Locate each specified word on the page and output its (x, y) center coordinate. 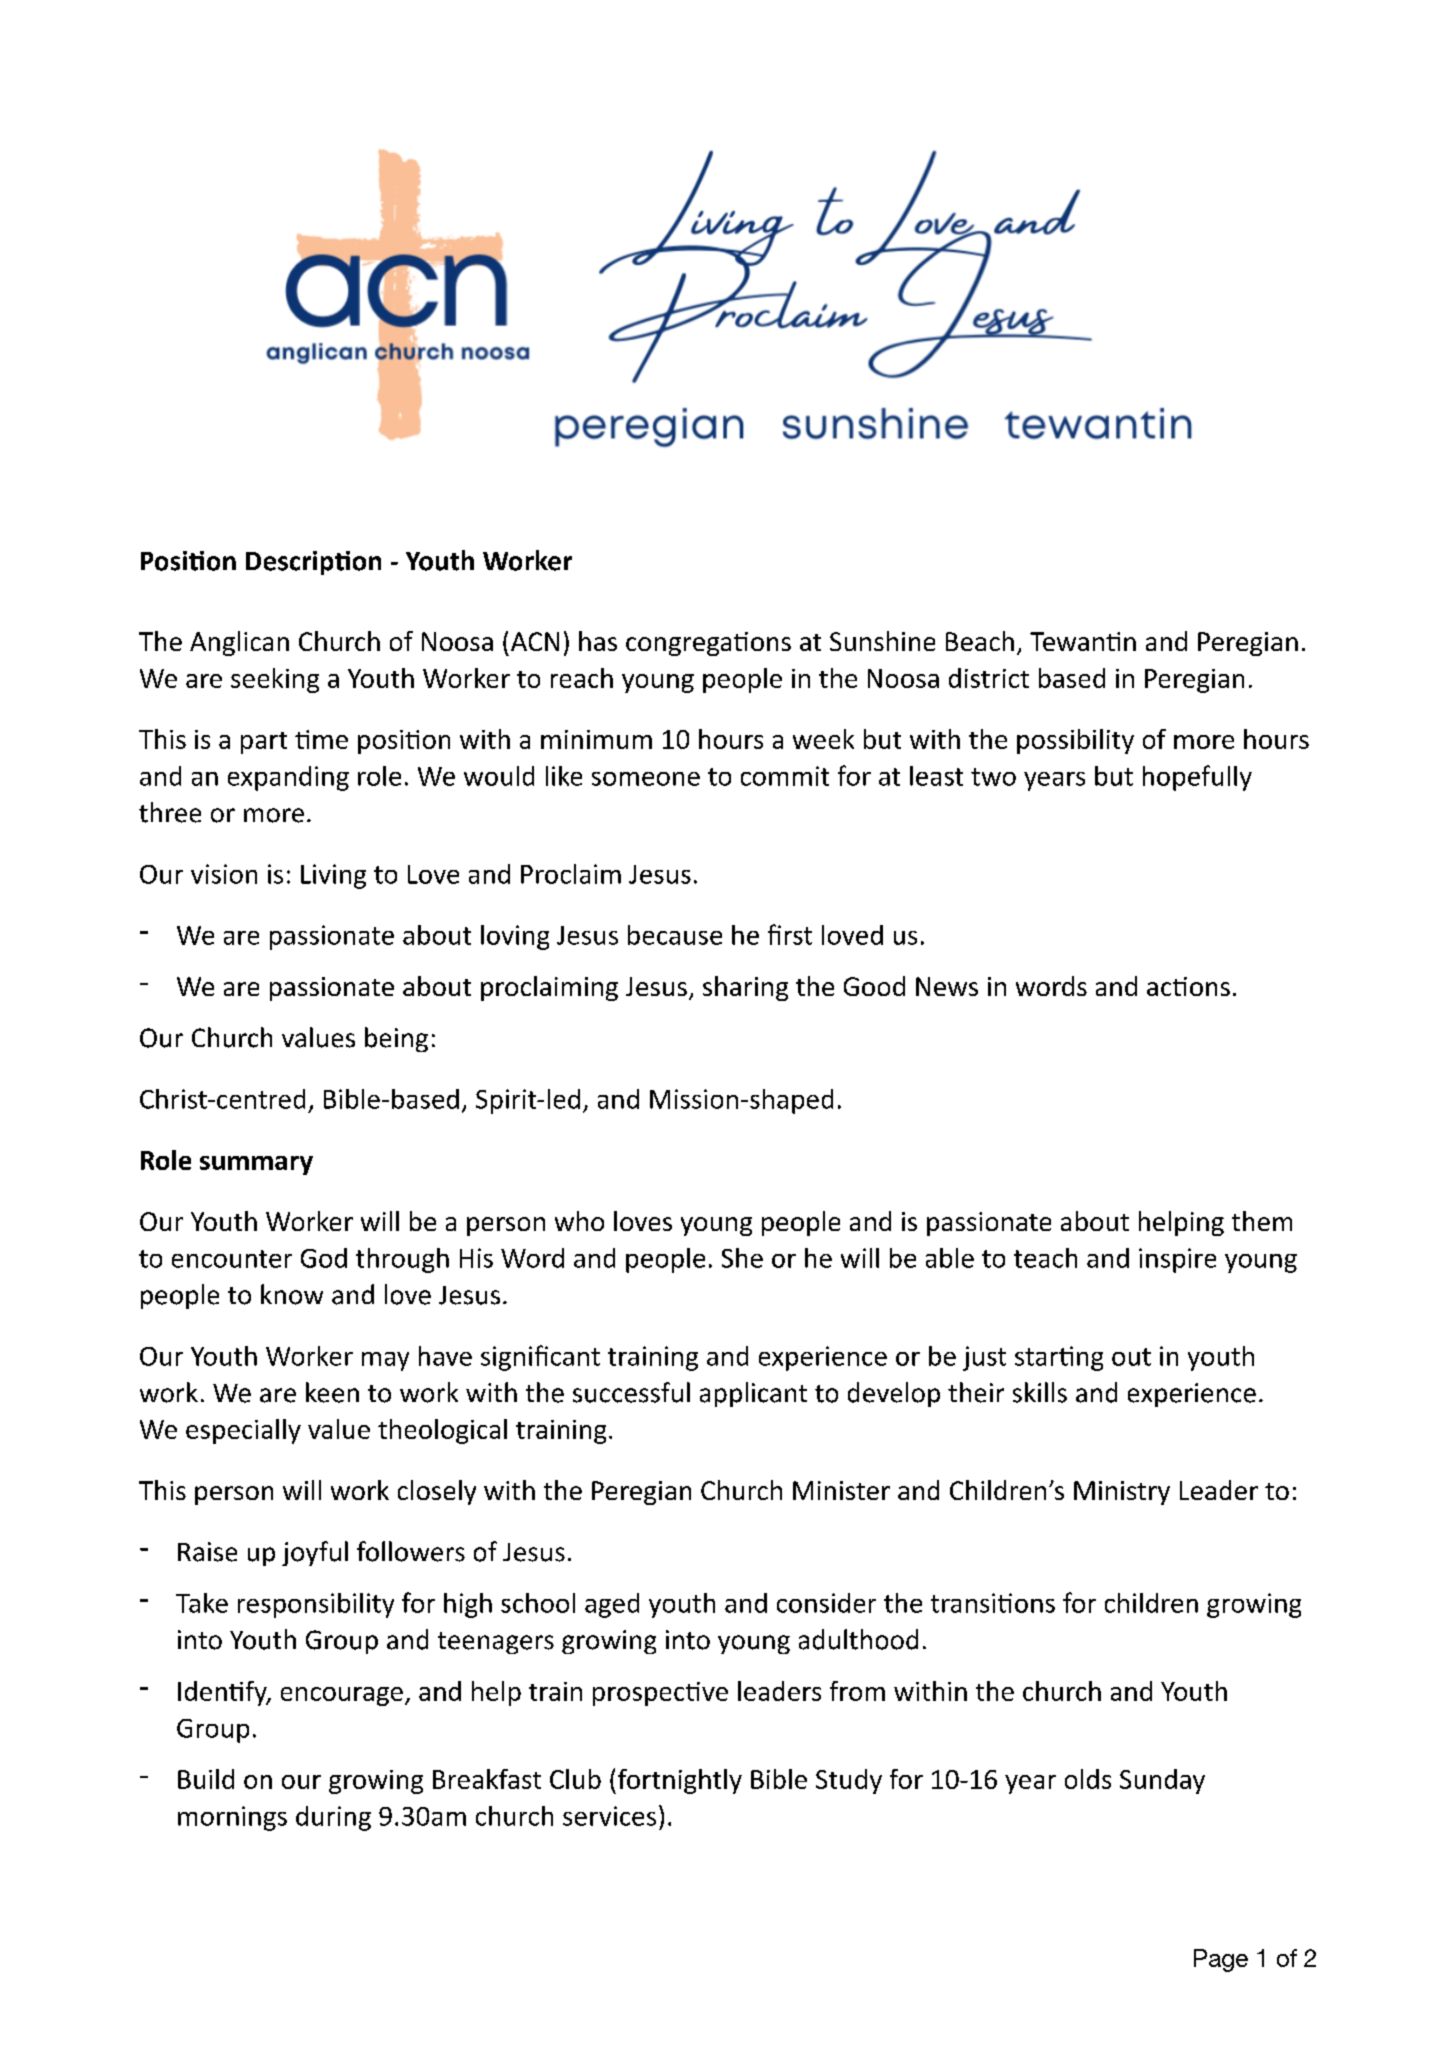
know (292, 1294)
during (333, 1818)
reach (582, 678)
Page (1221, 1960)
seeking (275, 680)
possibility (1075, 741)
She (742, 1258)
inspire (1177, 1260)
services (609, 1816)
